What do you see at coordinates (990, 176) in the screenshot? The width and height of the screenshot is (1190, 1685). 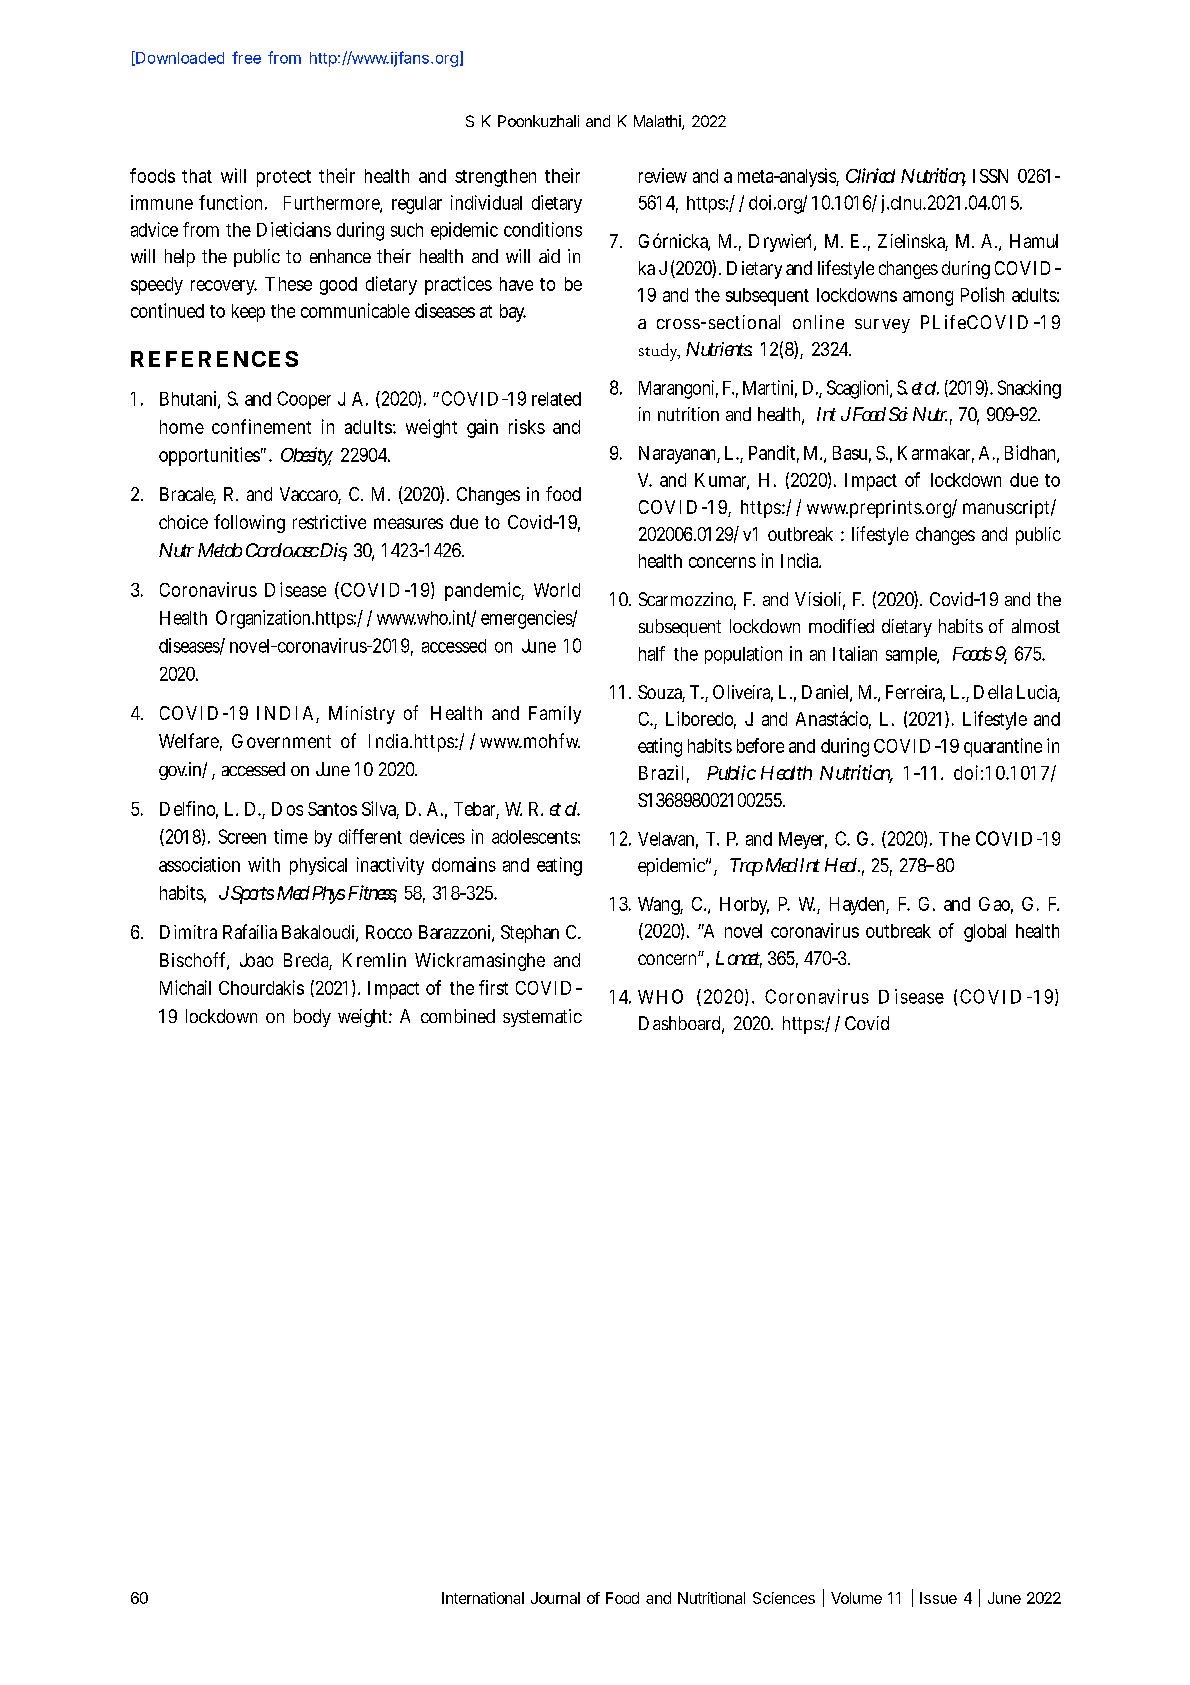 I see `ISSN` at bounding box center [990, 176].
